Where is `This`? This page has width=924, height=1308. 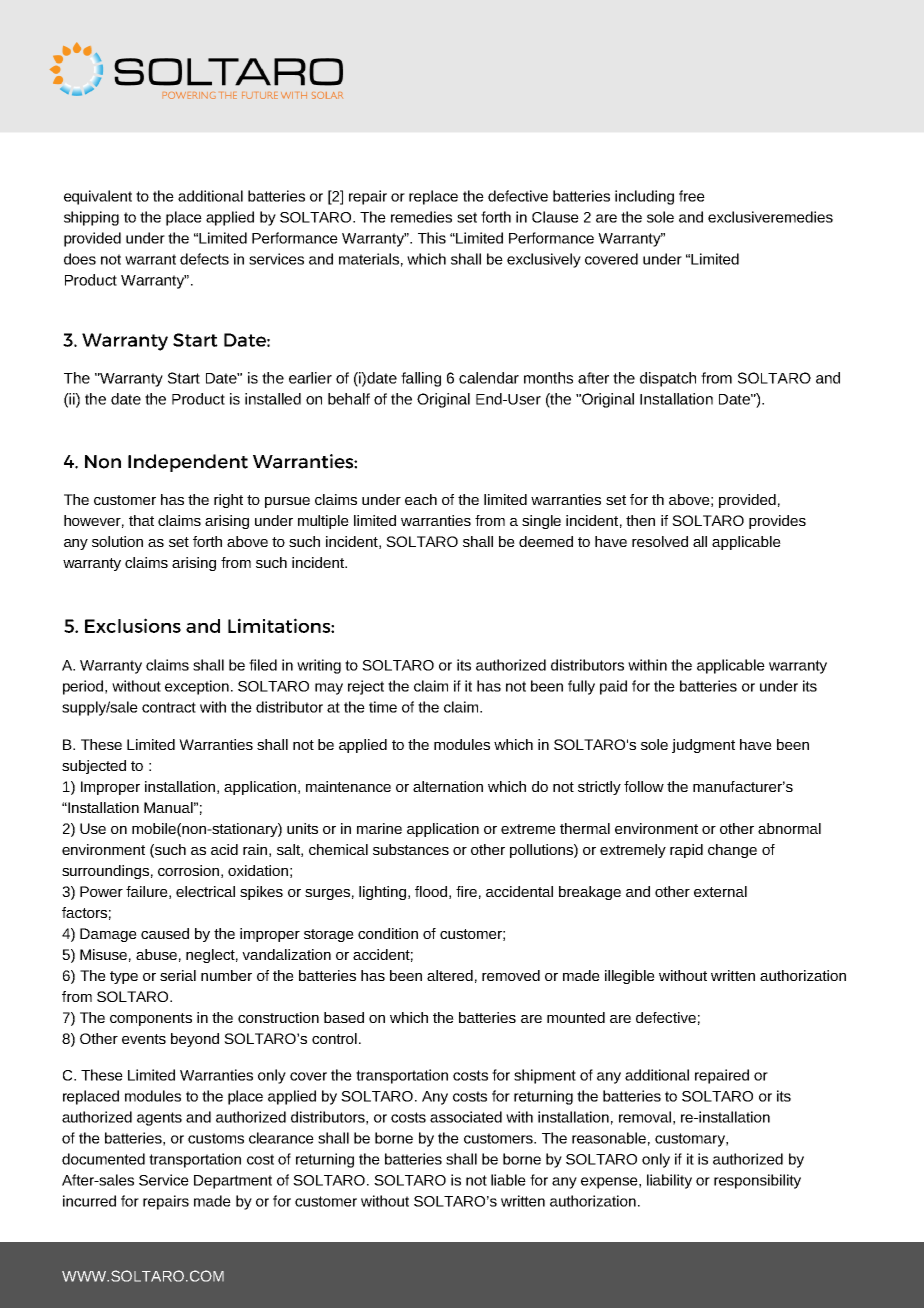
This is located at coordinates (432, 238).
